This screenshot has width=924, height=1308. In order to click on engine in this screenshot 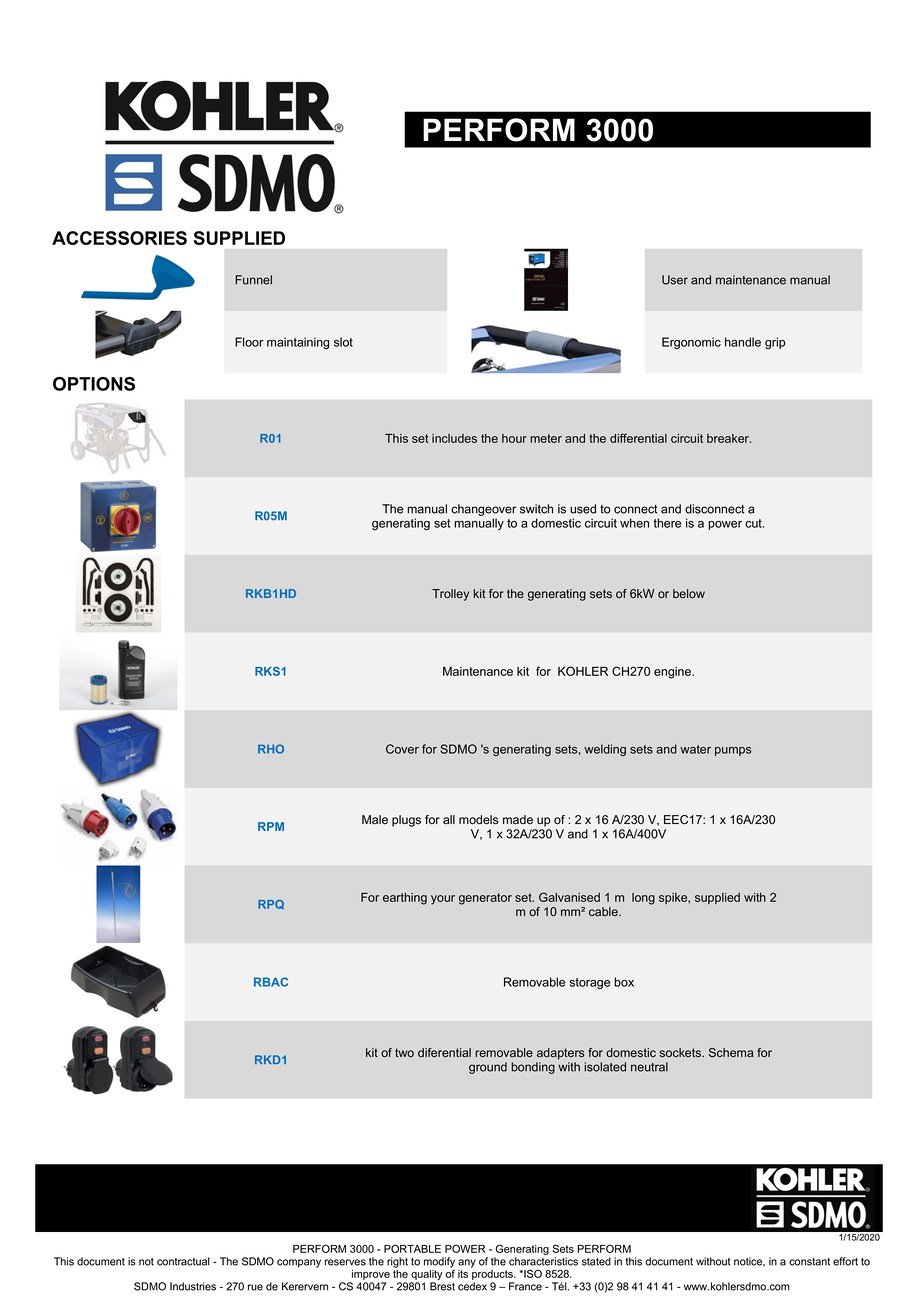, I will do `click(673, 673)`.
